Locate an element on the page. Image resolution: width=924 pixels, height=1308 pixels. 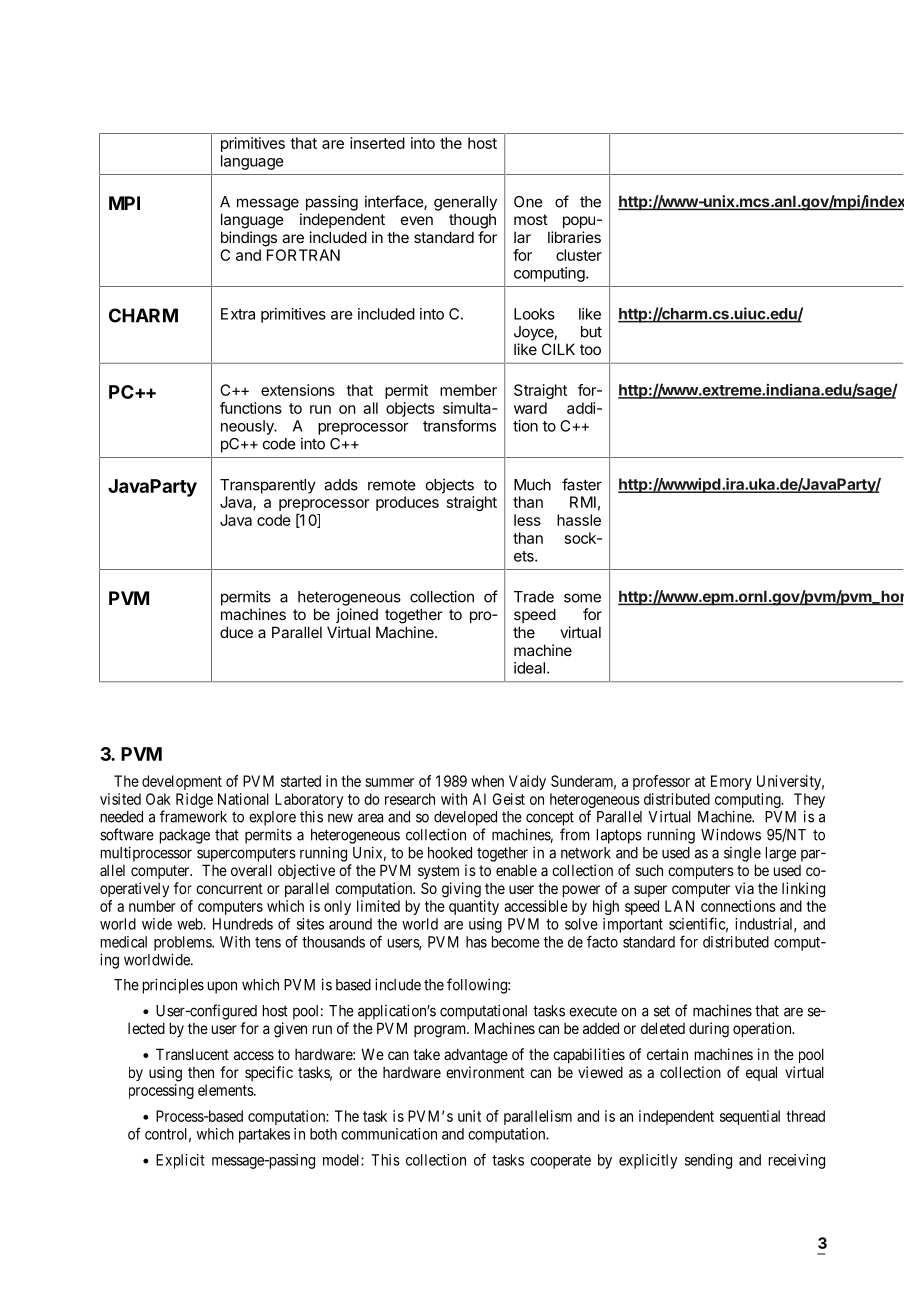
generally is located at coordinates (465, 203).
